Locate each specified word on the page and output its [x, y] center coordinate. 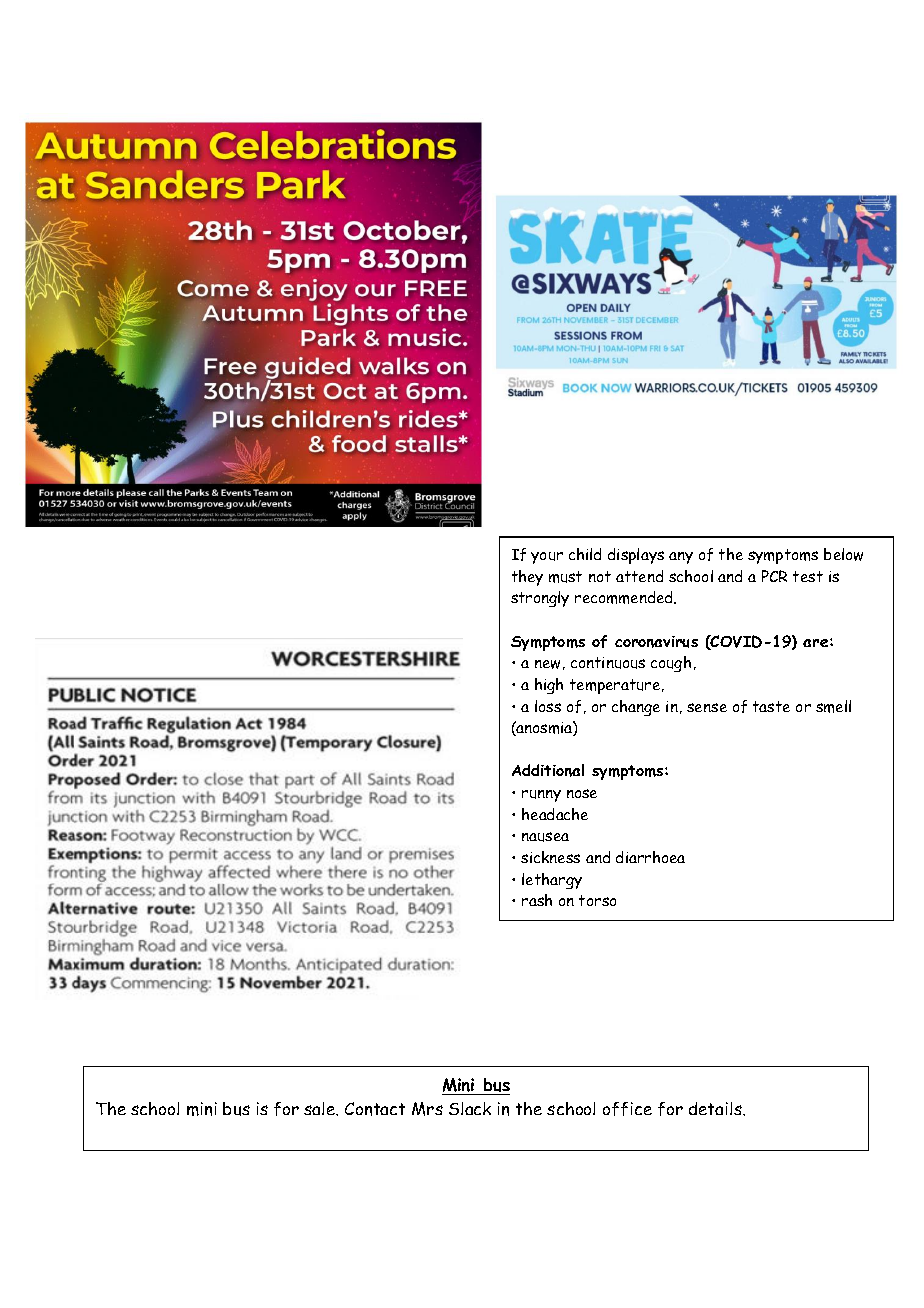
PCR [774, 576]
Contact [375, 1109]
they [527, 578]
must [565, 577]
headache [555, 814]
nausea [545, 837]
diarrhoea [650, 857]
